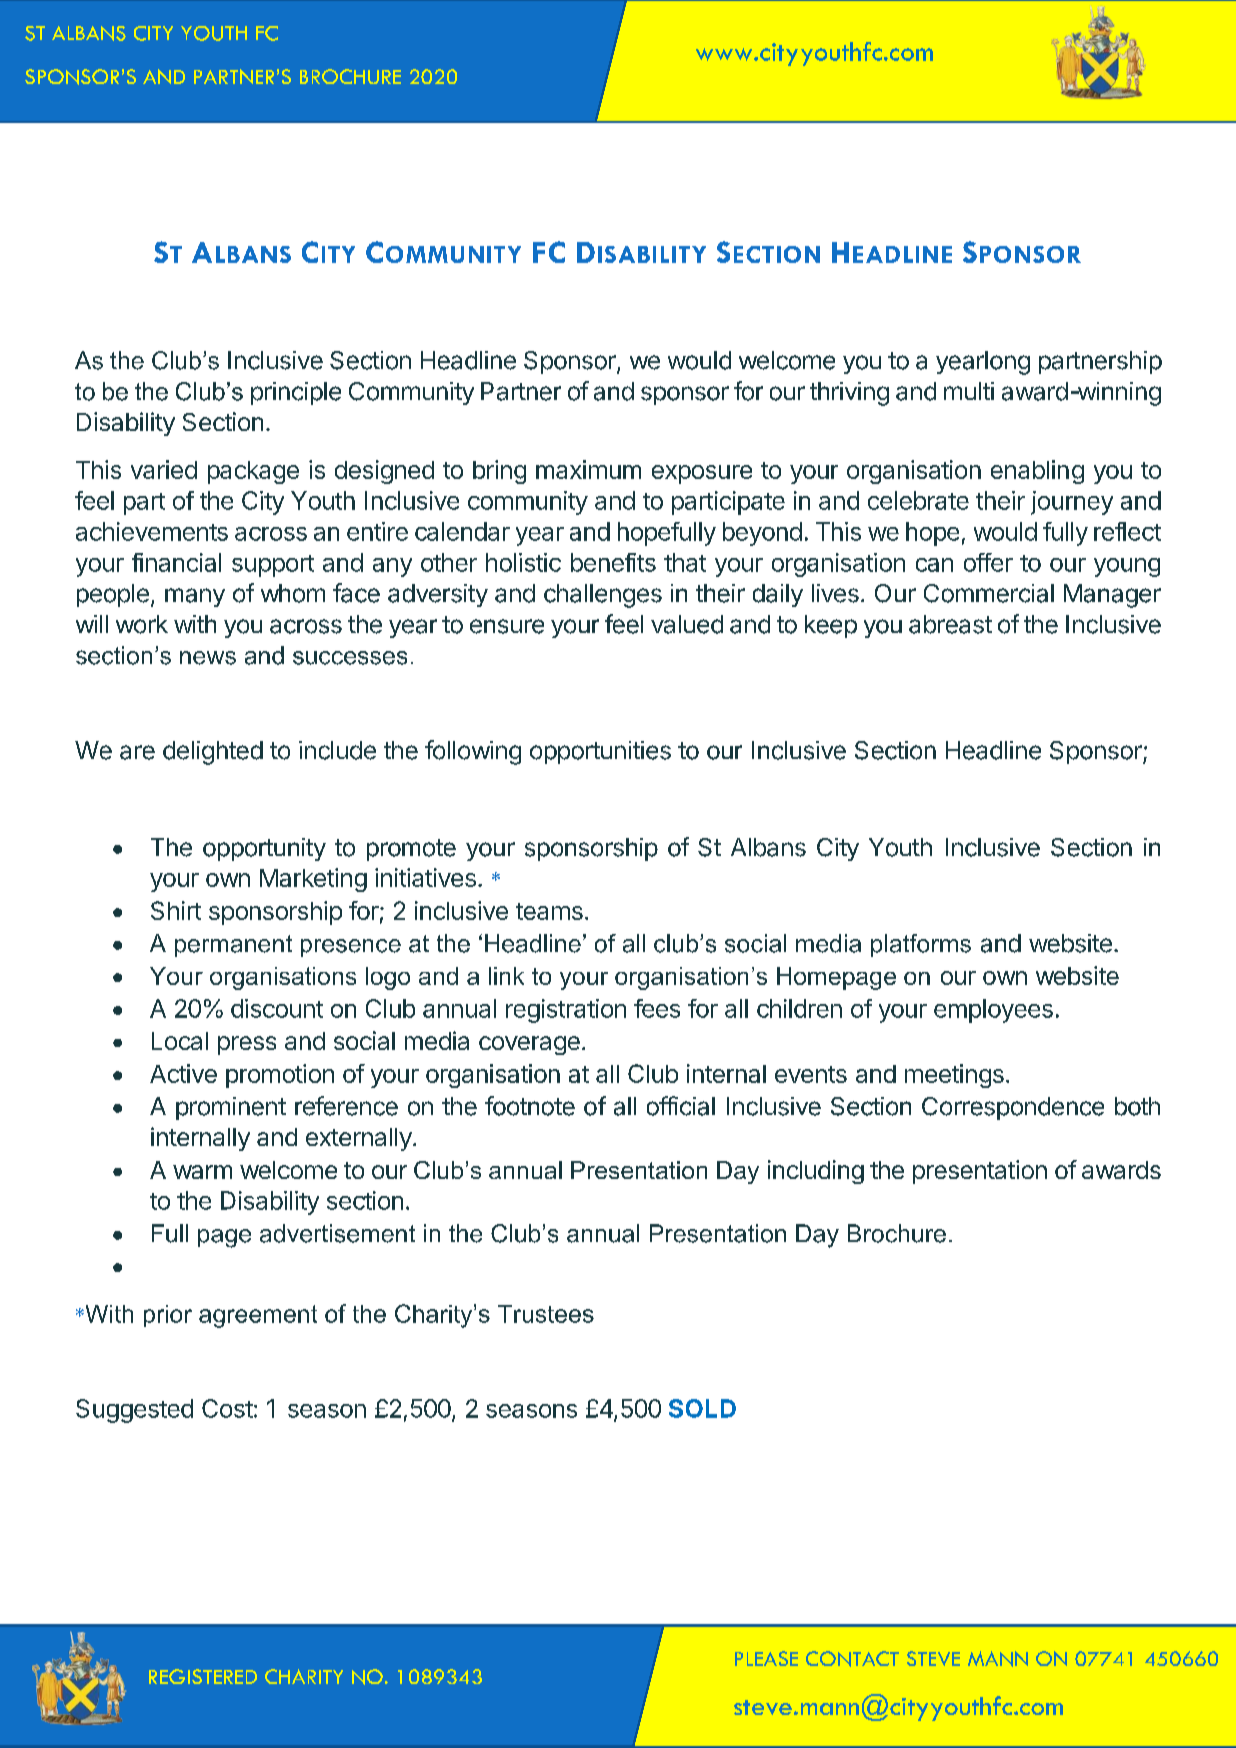 Image resolution: width=1236 pixels, height=1748 pixels. What do you see at coordinates (993, 1011) in the screenshot?
I see `employees` at bounding box center [993, 1011].
